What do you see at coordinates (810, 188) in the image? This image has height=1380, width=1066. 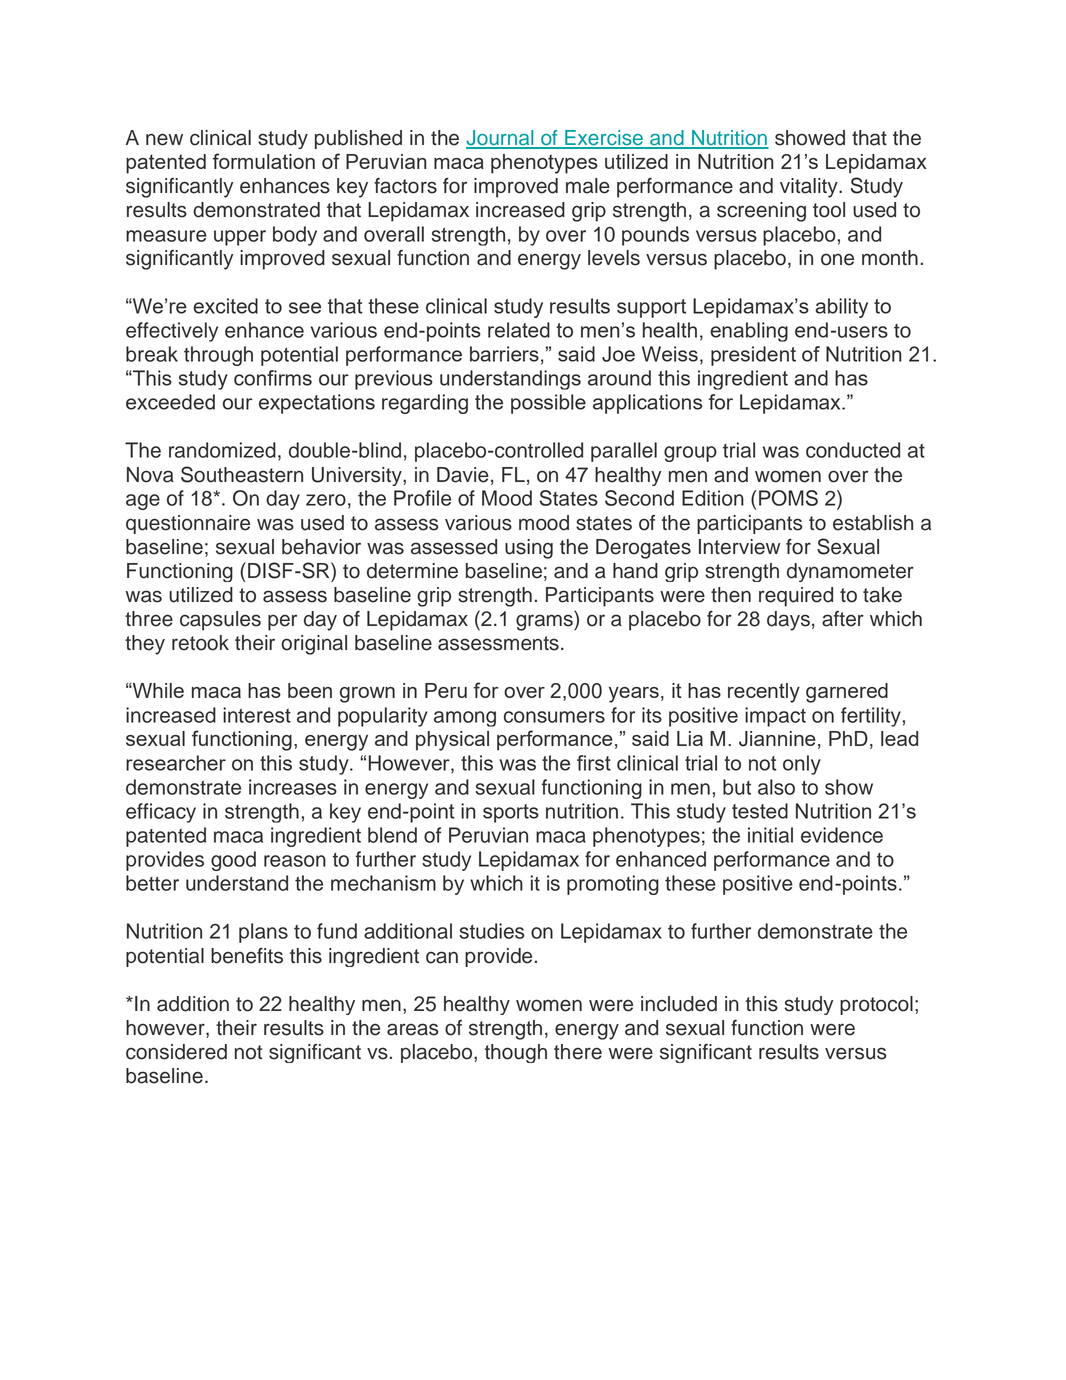 I see `vitality` at bounding box center [810, 188].
